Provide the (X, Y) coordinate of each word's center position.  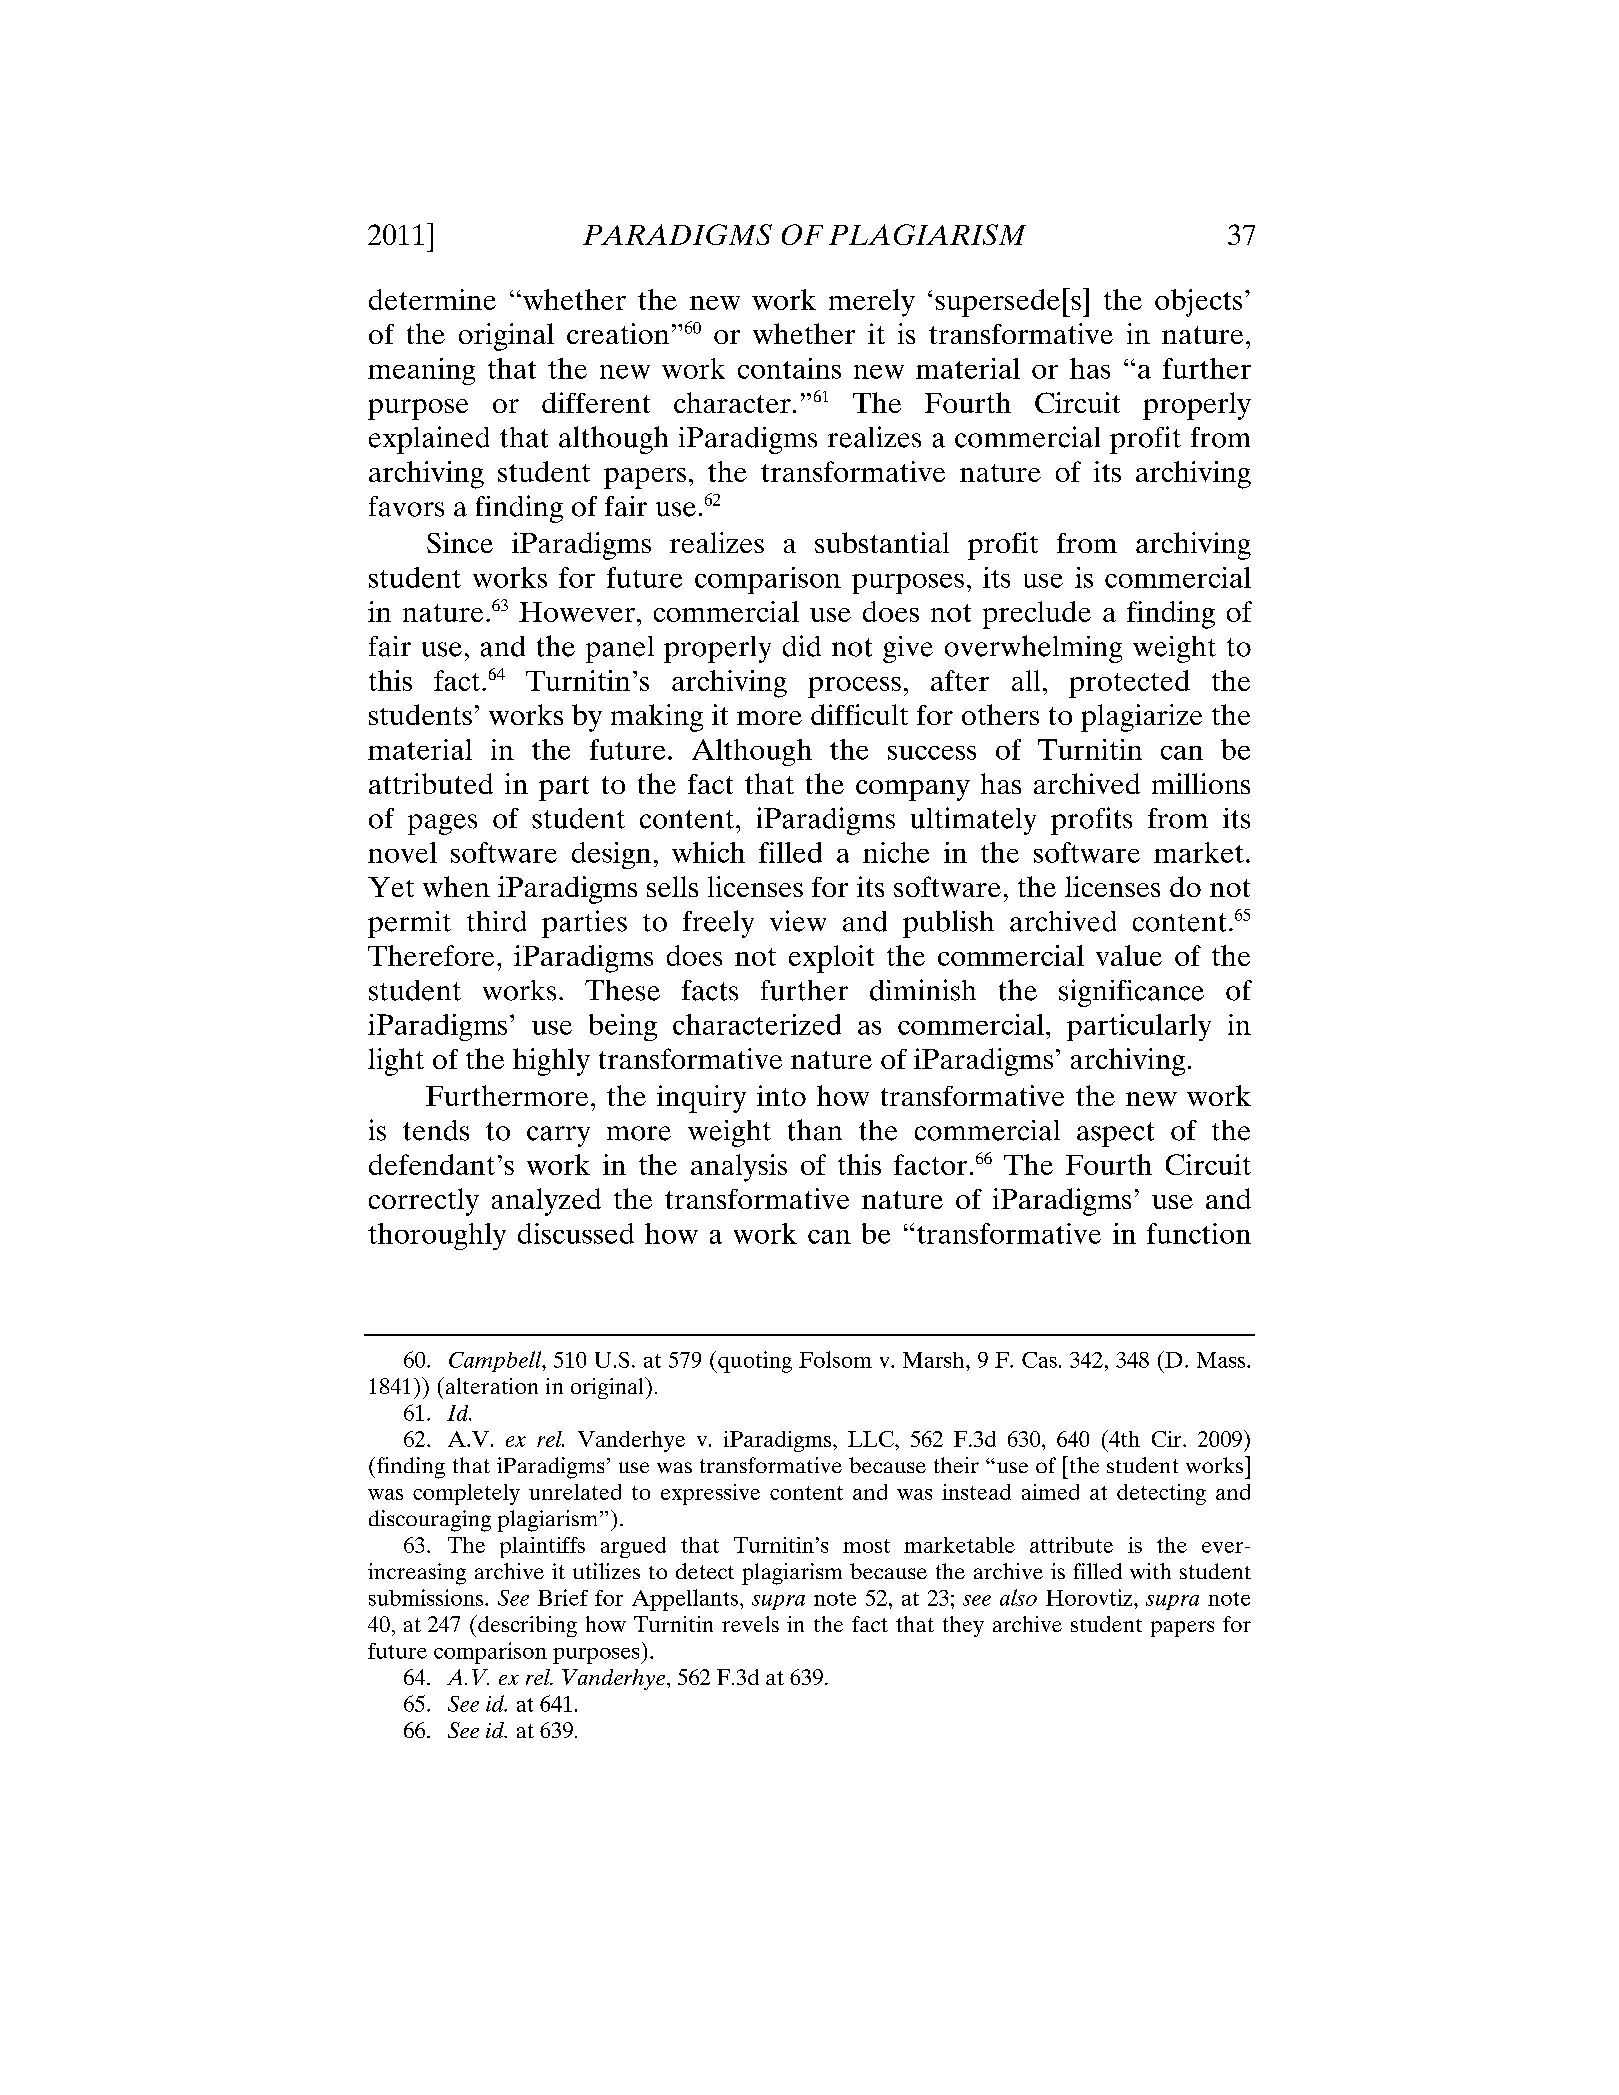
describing (526, 1626)
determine (432, 299)
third (496, 921)
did (802, 646)
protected (1129, 684)
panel (620, 649)
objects (1198, 303)
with (1150, 1571)
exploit (831, 959)
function (1199, 1233)
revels (750, 1624)
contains (789, 368)
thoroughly (437, 1236)
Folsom (835, 1359)
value (1129, 955)
